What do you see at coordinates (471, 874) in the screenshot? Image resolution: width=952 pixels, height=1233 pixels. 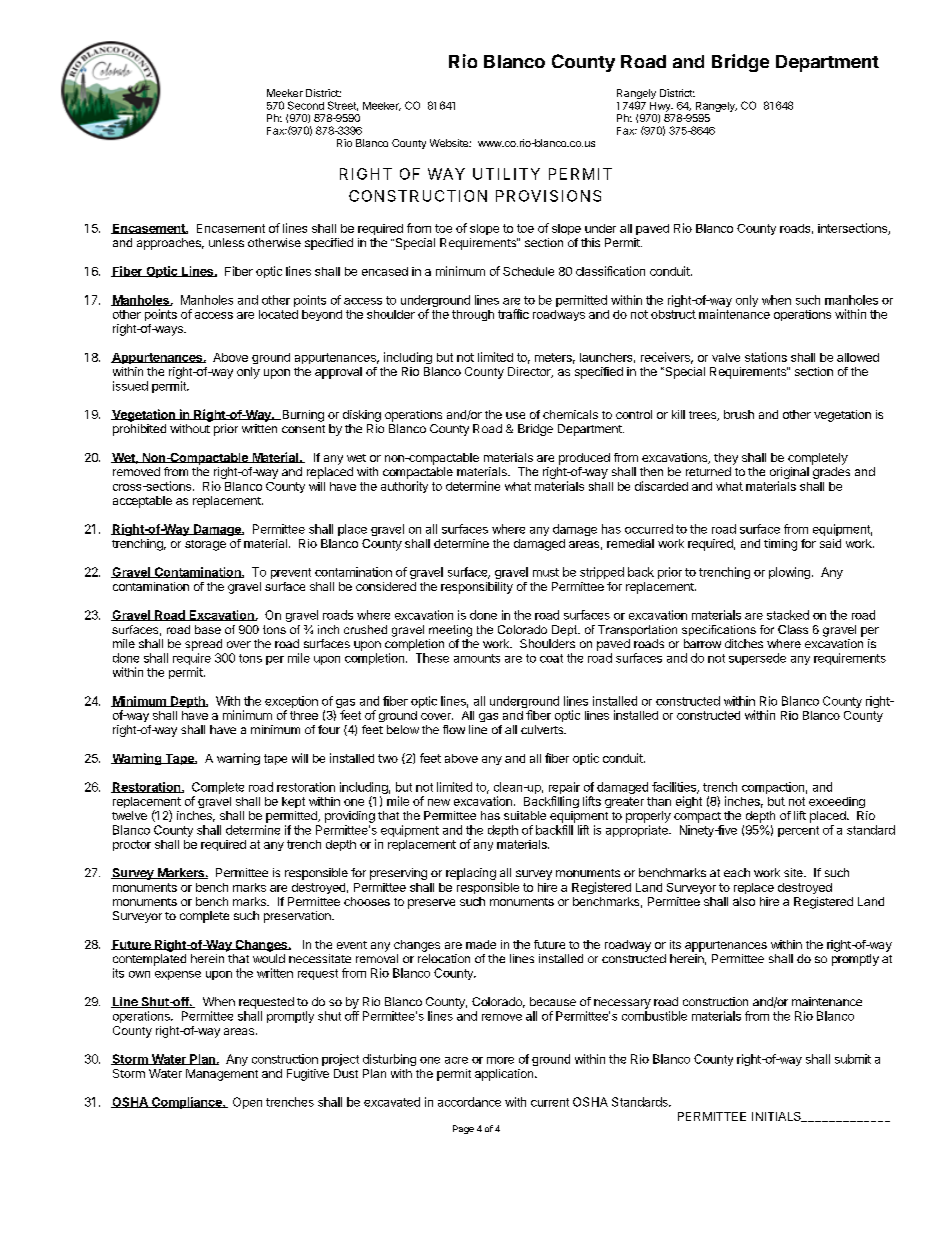 I see `replacing` at bounding box center [471, 874].
